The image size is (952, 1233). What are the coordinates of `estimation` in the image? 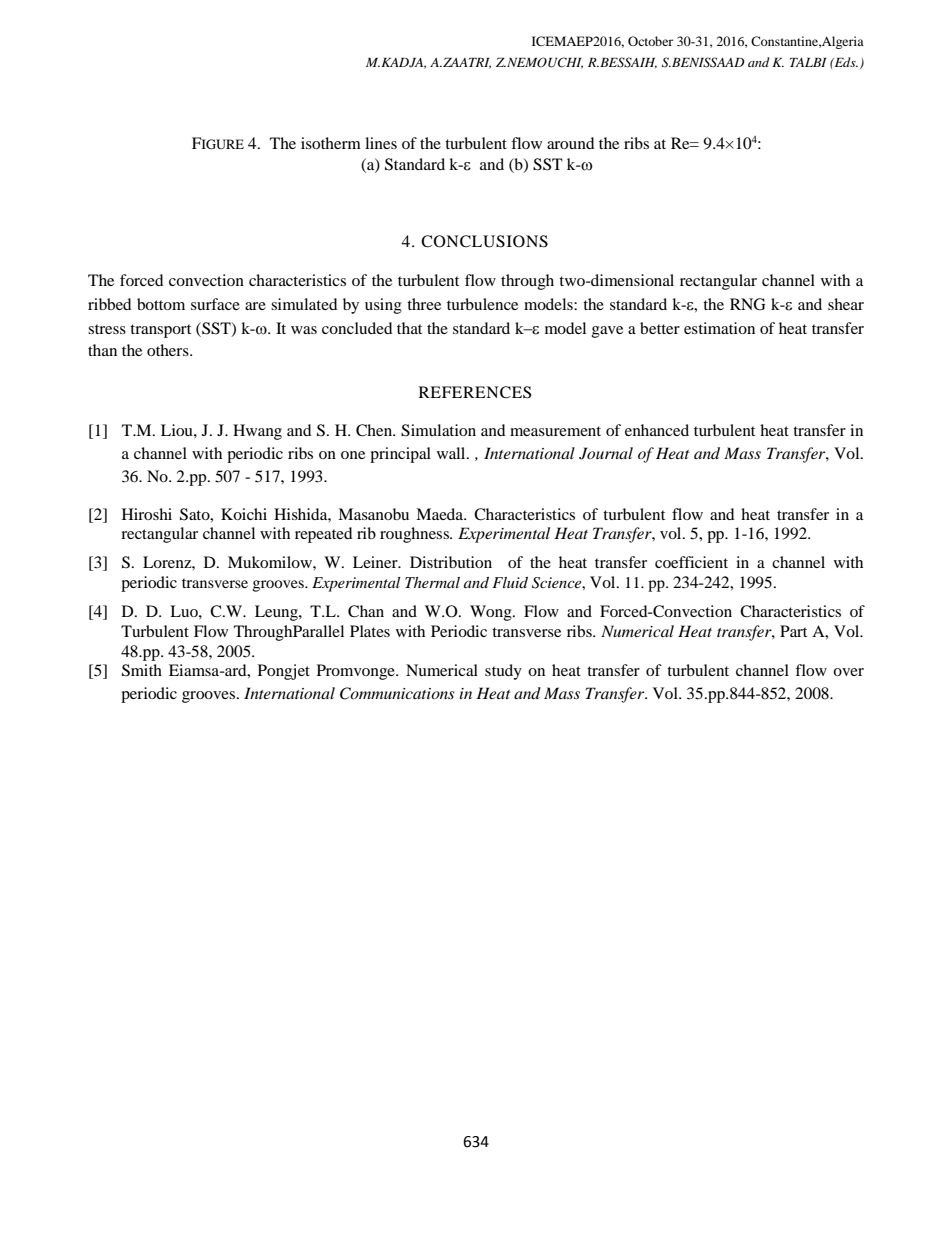 It's located at (719, 328).
